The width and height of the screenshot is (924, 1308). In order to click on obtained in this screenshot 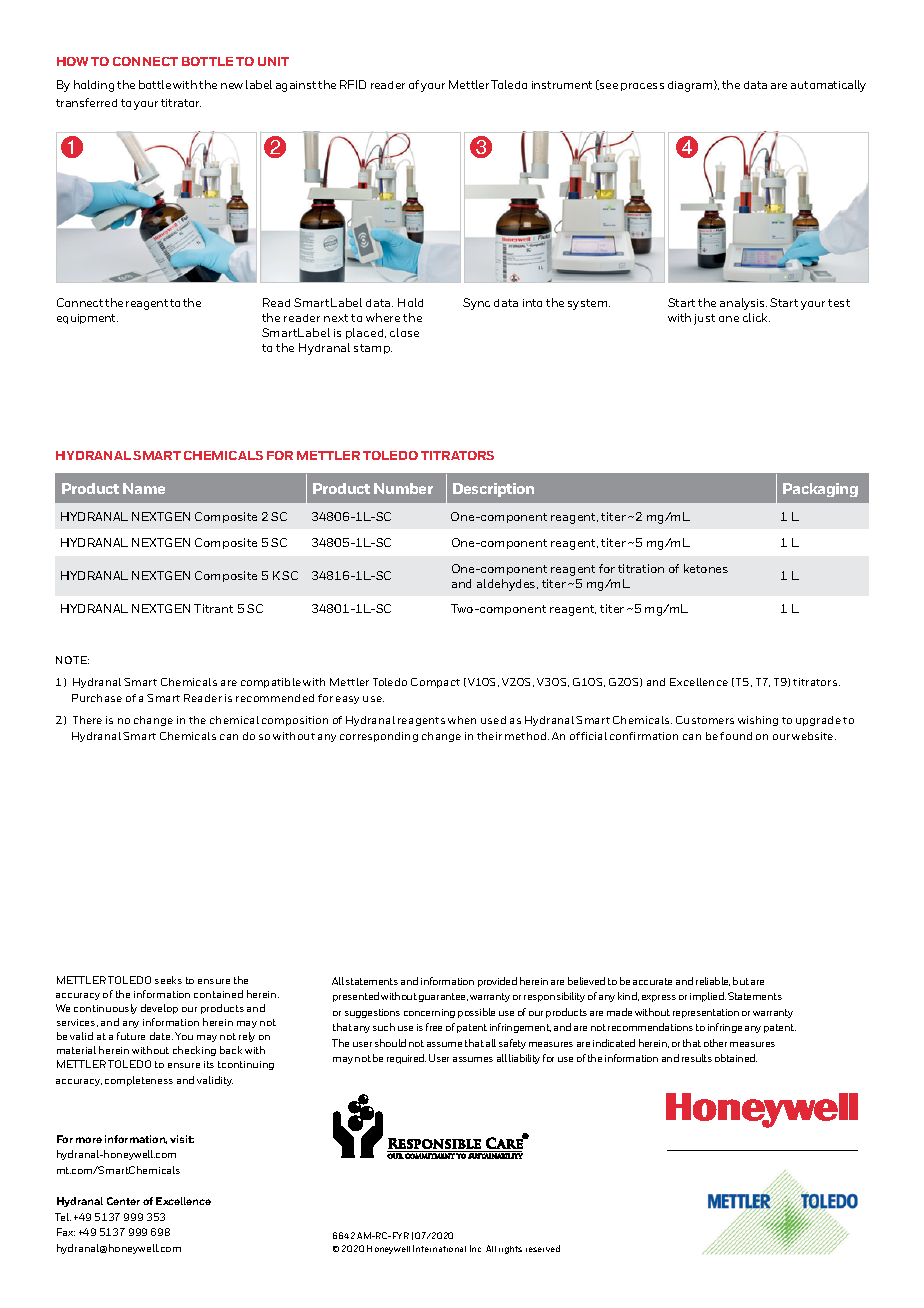, I will do `click(736, 1058)`.
